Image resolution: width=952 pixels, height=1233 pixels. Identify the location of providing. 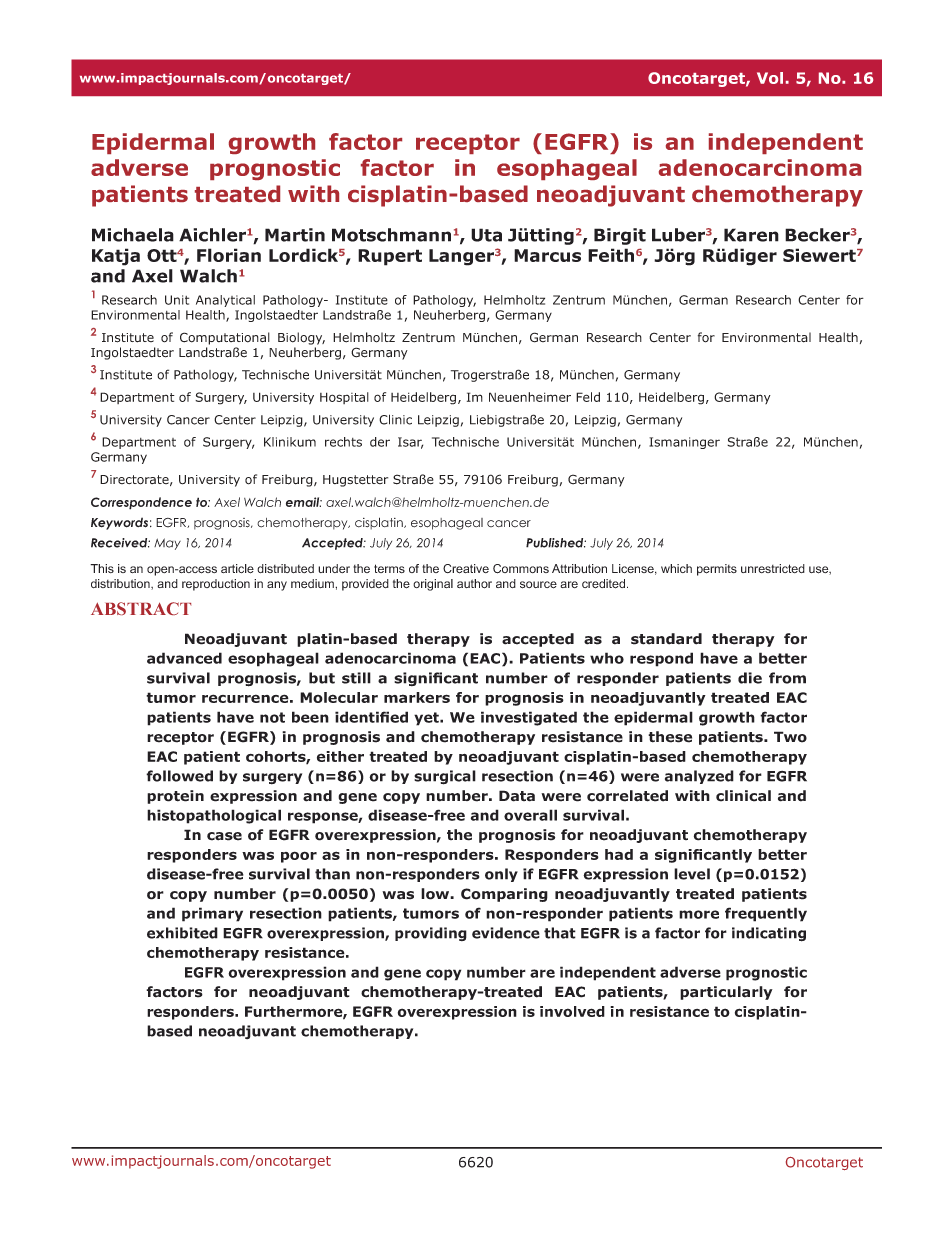
(431, 934).
